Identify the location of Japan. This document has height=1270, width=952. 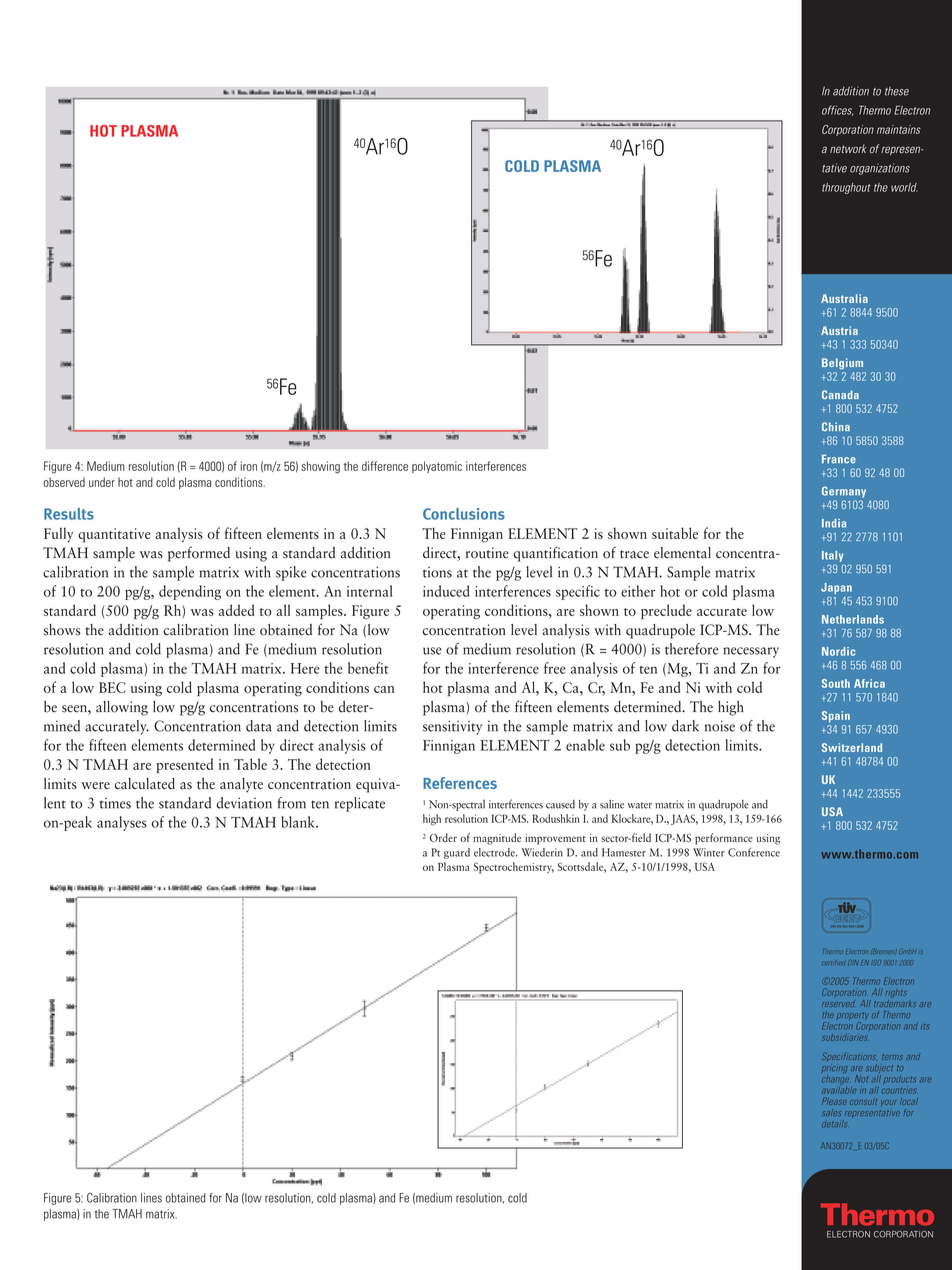
(836, 588).
